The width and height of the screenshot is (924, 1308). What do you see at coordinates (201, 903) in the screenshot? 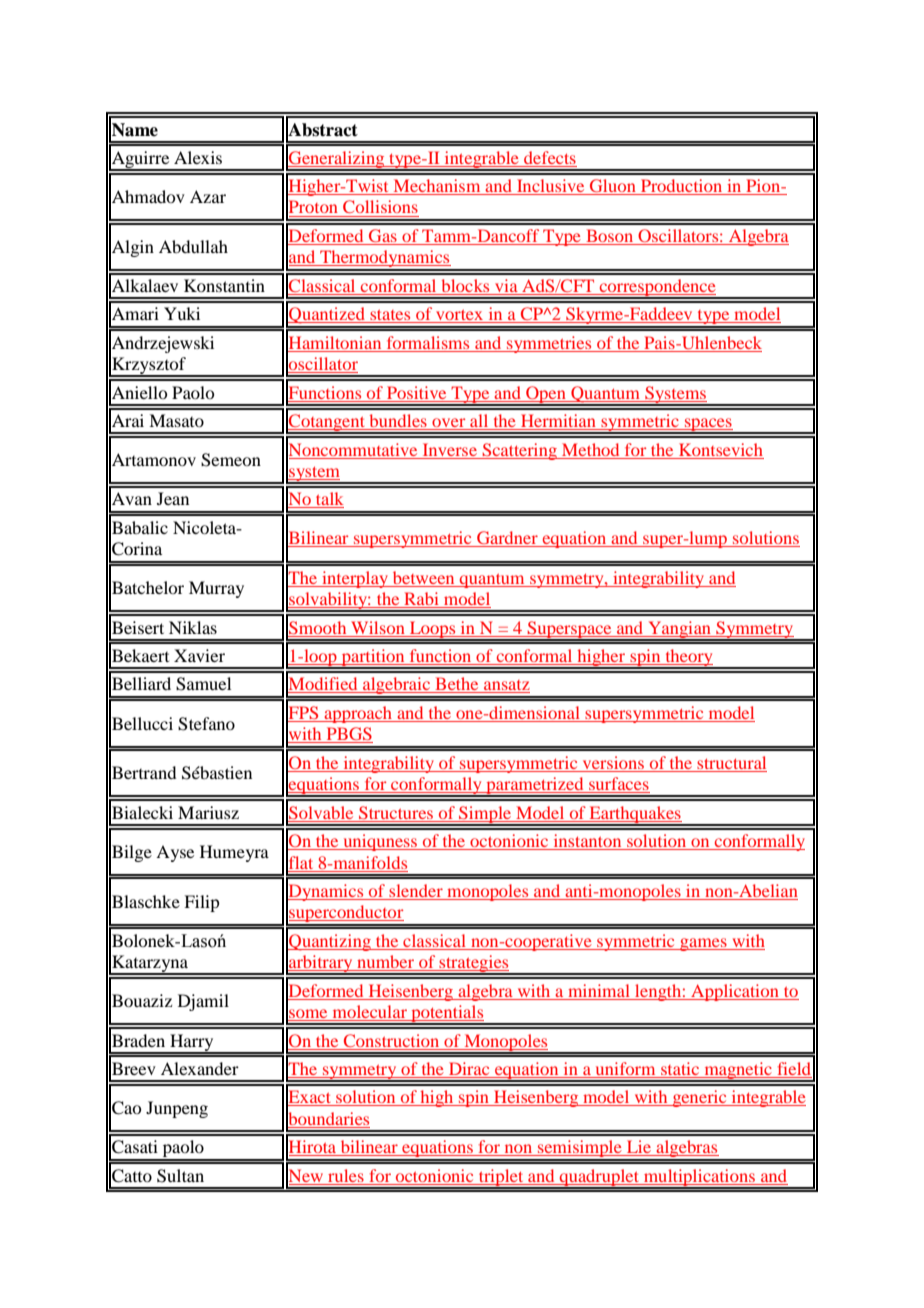
I see `Filip` at bounding box center [201, 903].
